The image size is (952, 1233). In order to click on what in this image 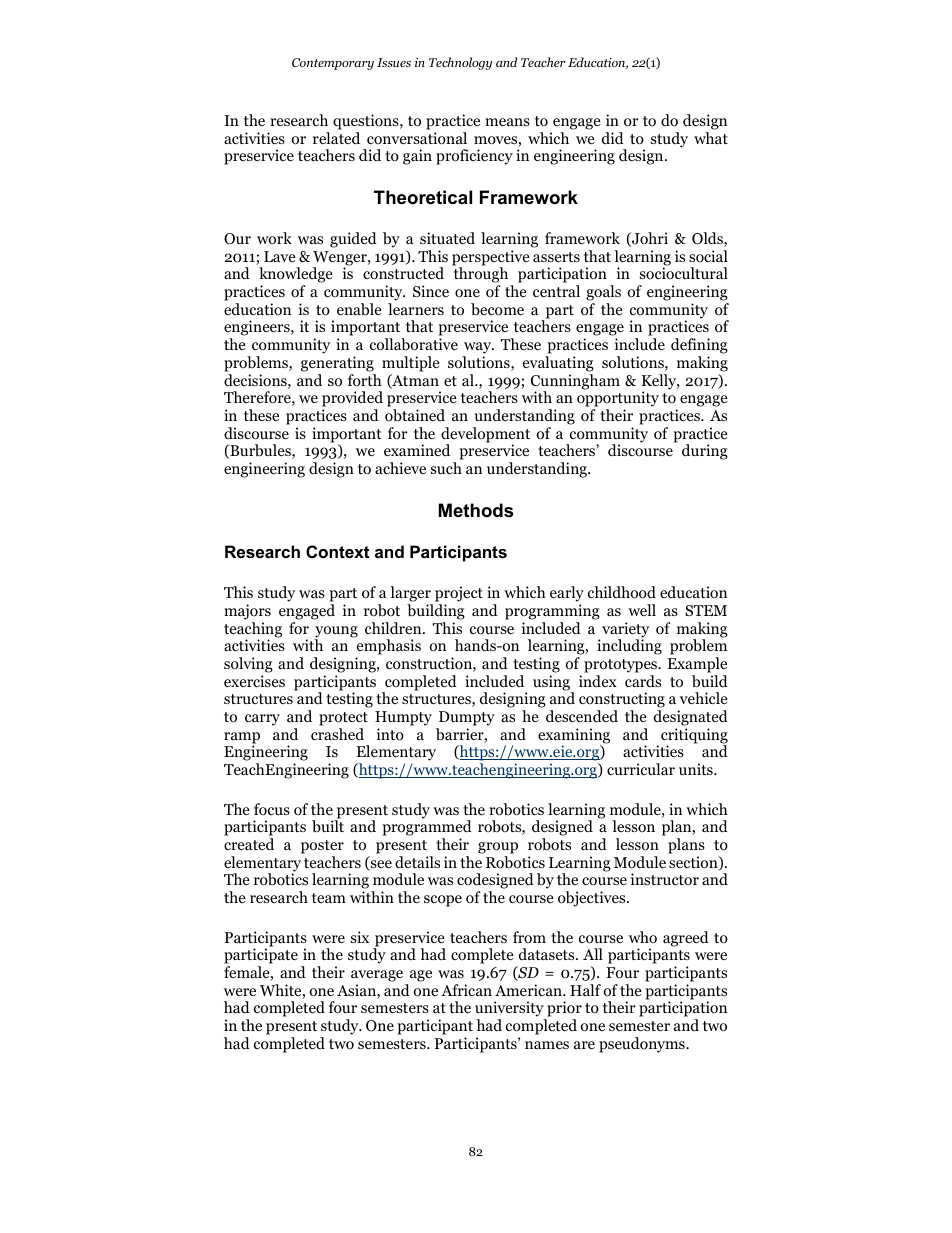, I will do `click(711, 138)`.
